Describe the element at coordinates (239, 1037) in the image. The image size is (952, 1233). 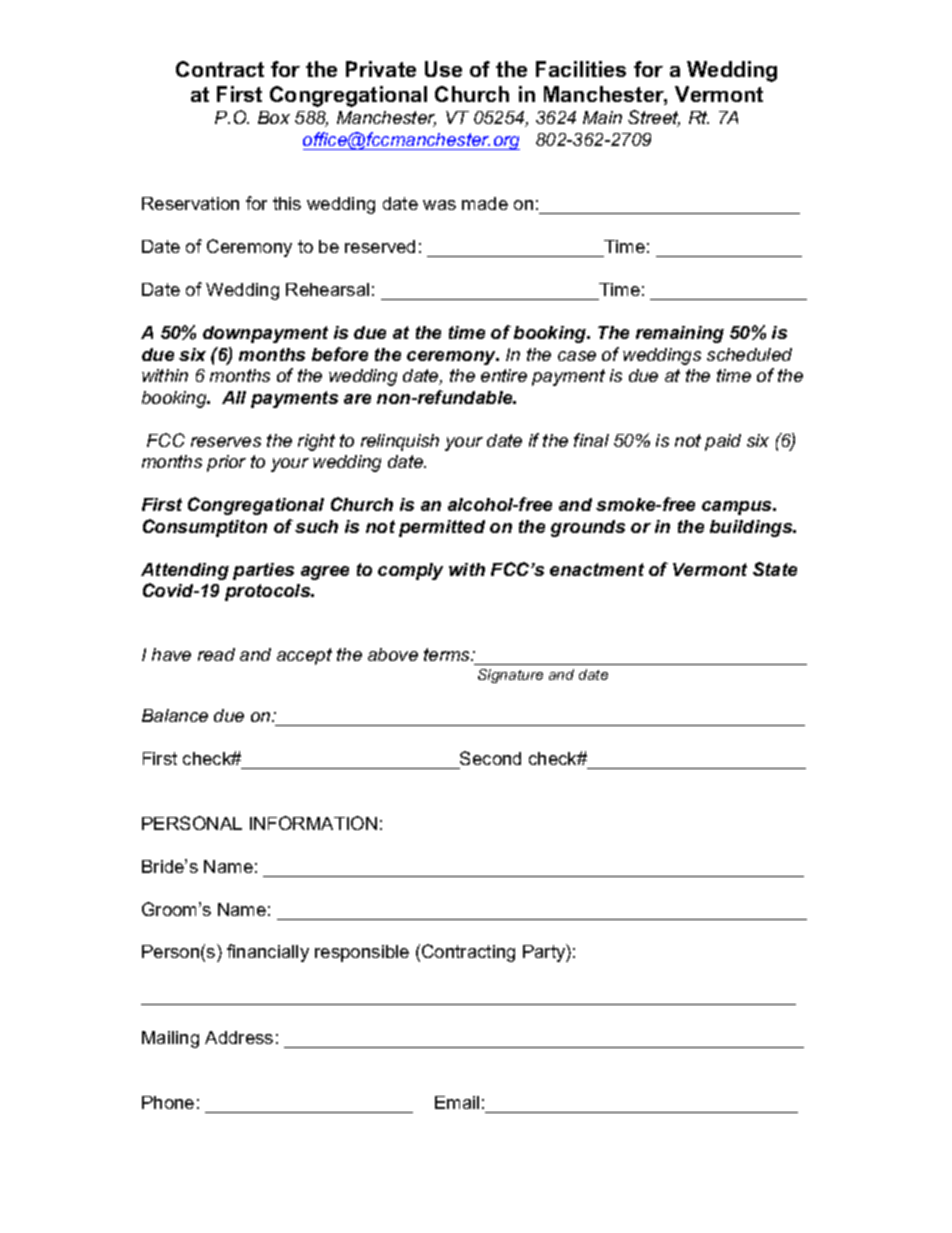
I see `Address` at that location.
